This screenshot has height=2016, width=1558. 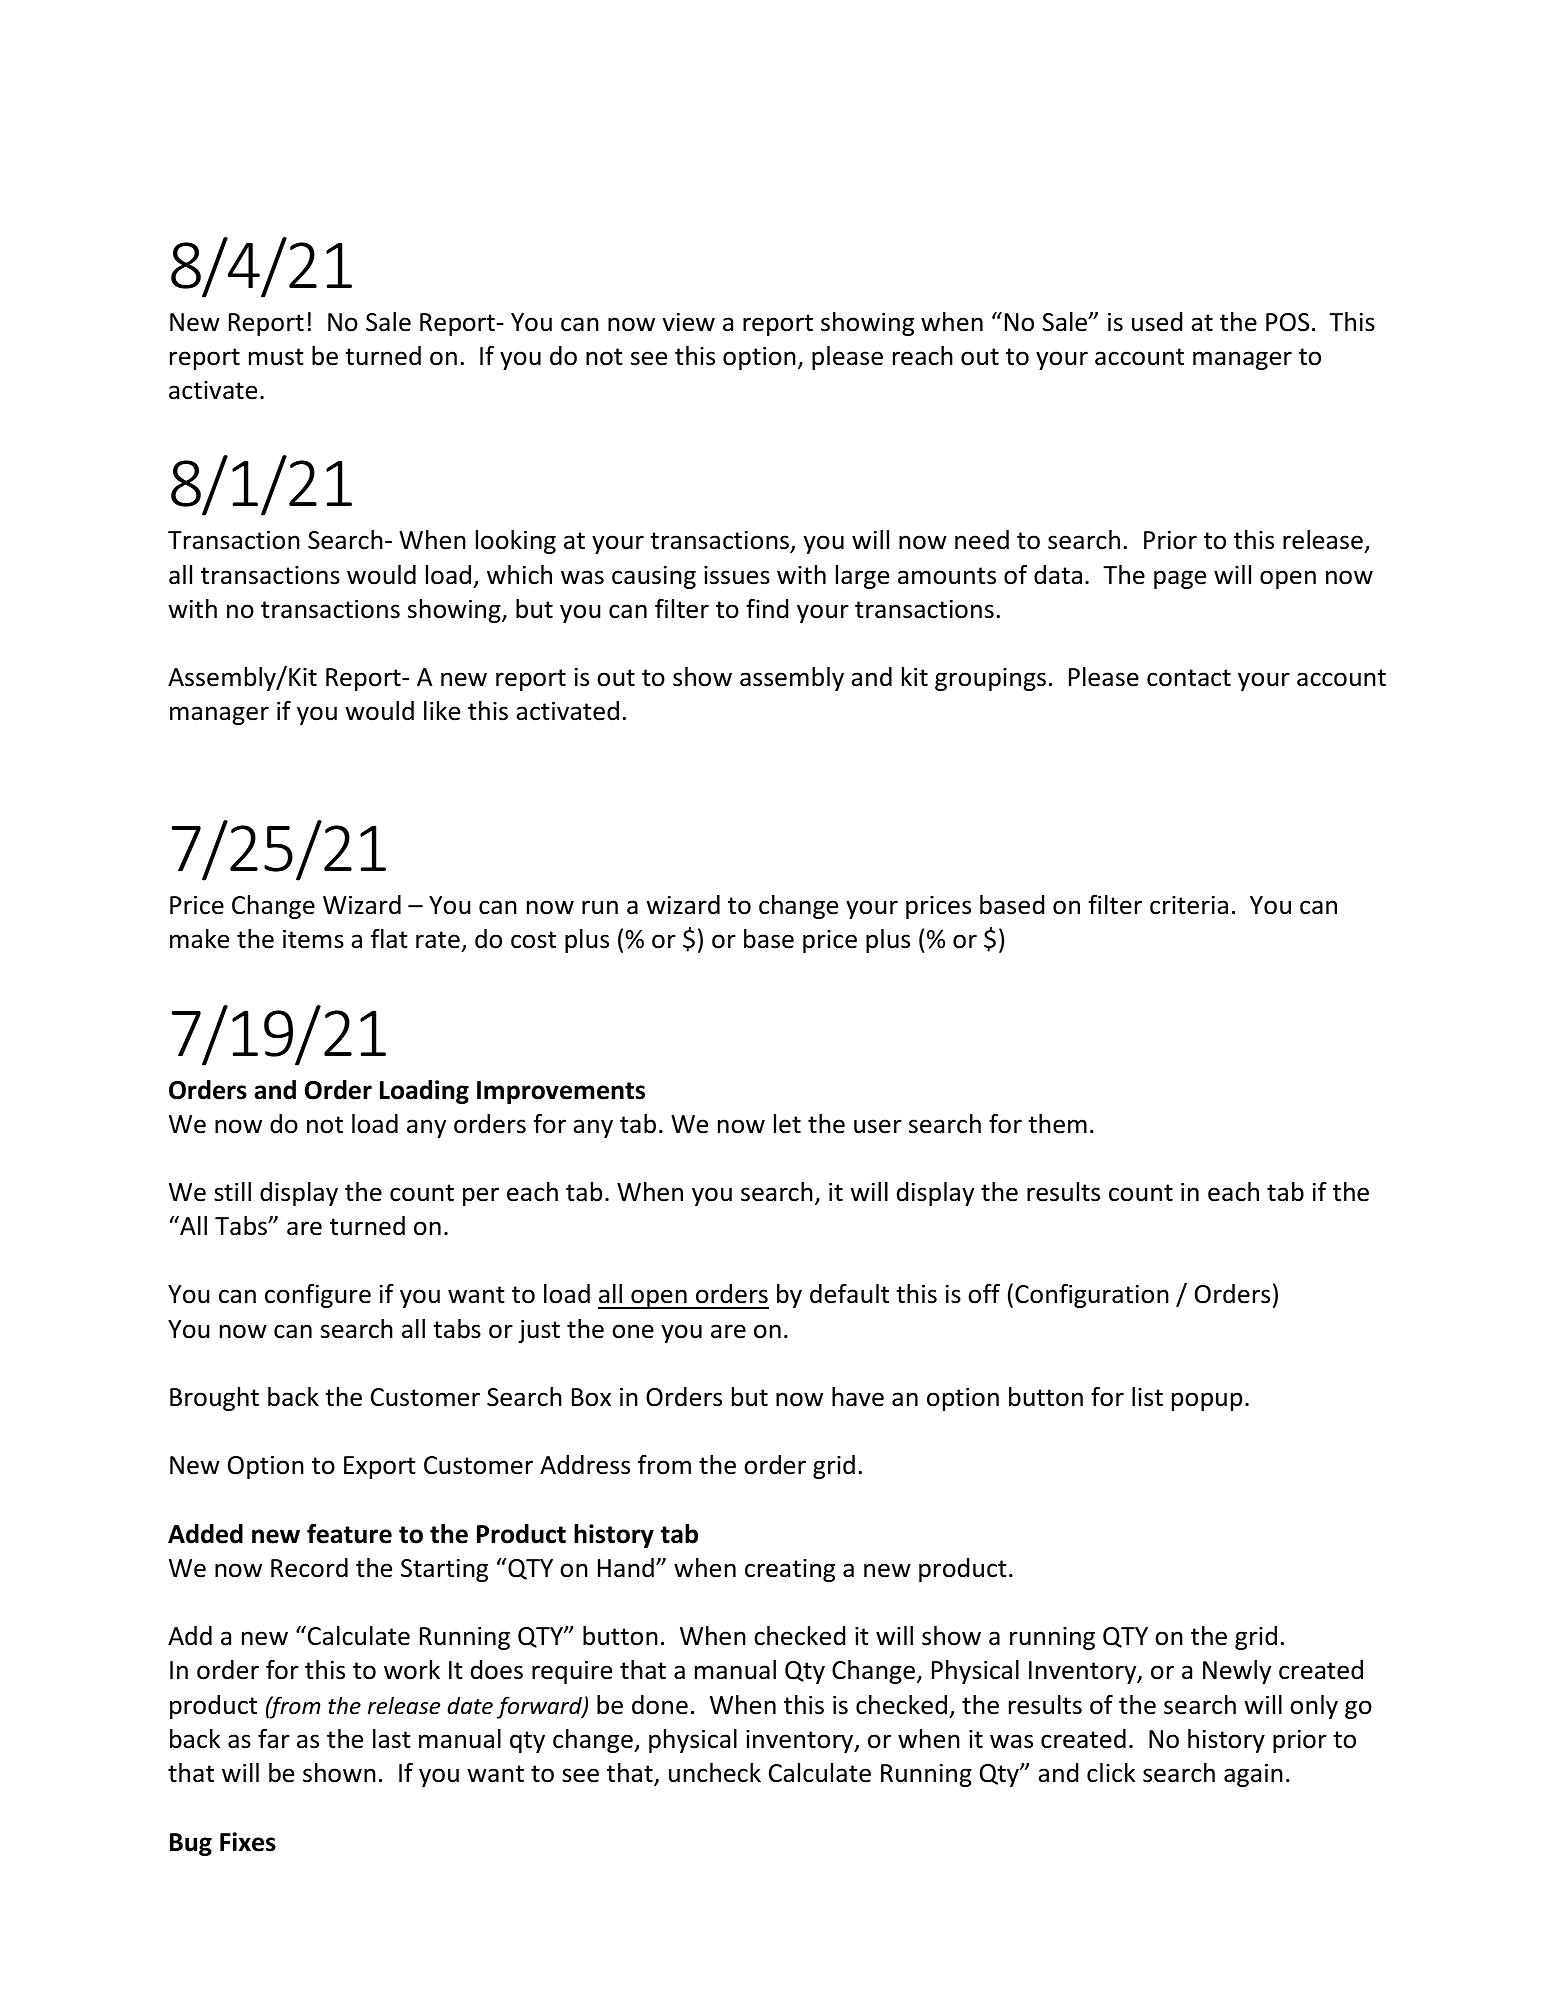 What do you see at coordinates (1157, 322) in the screenshot?
I see `used` at bounding box center [1157, 322].
